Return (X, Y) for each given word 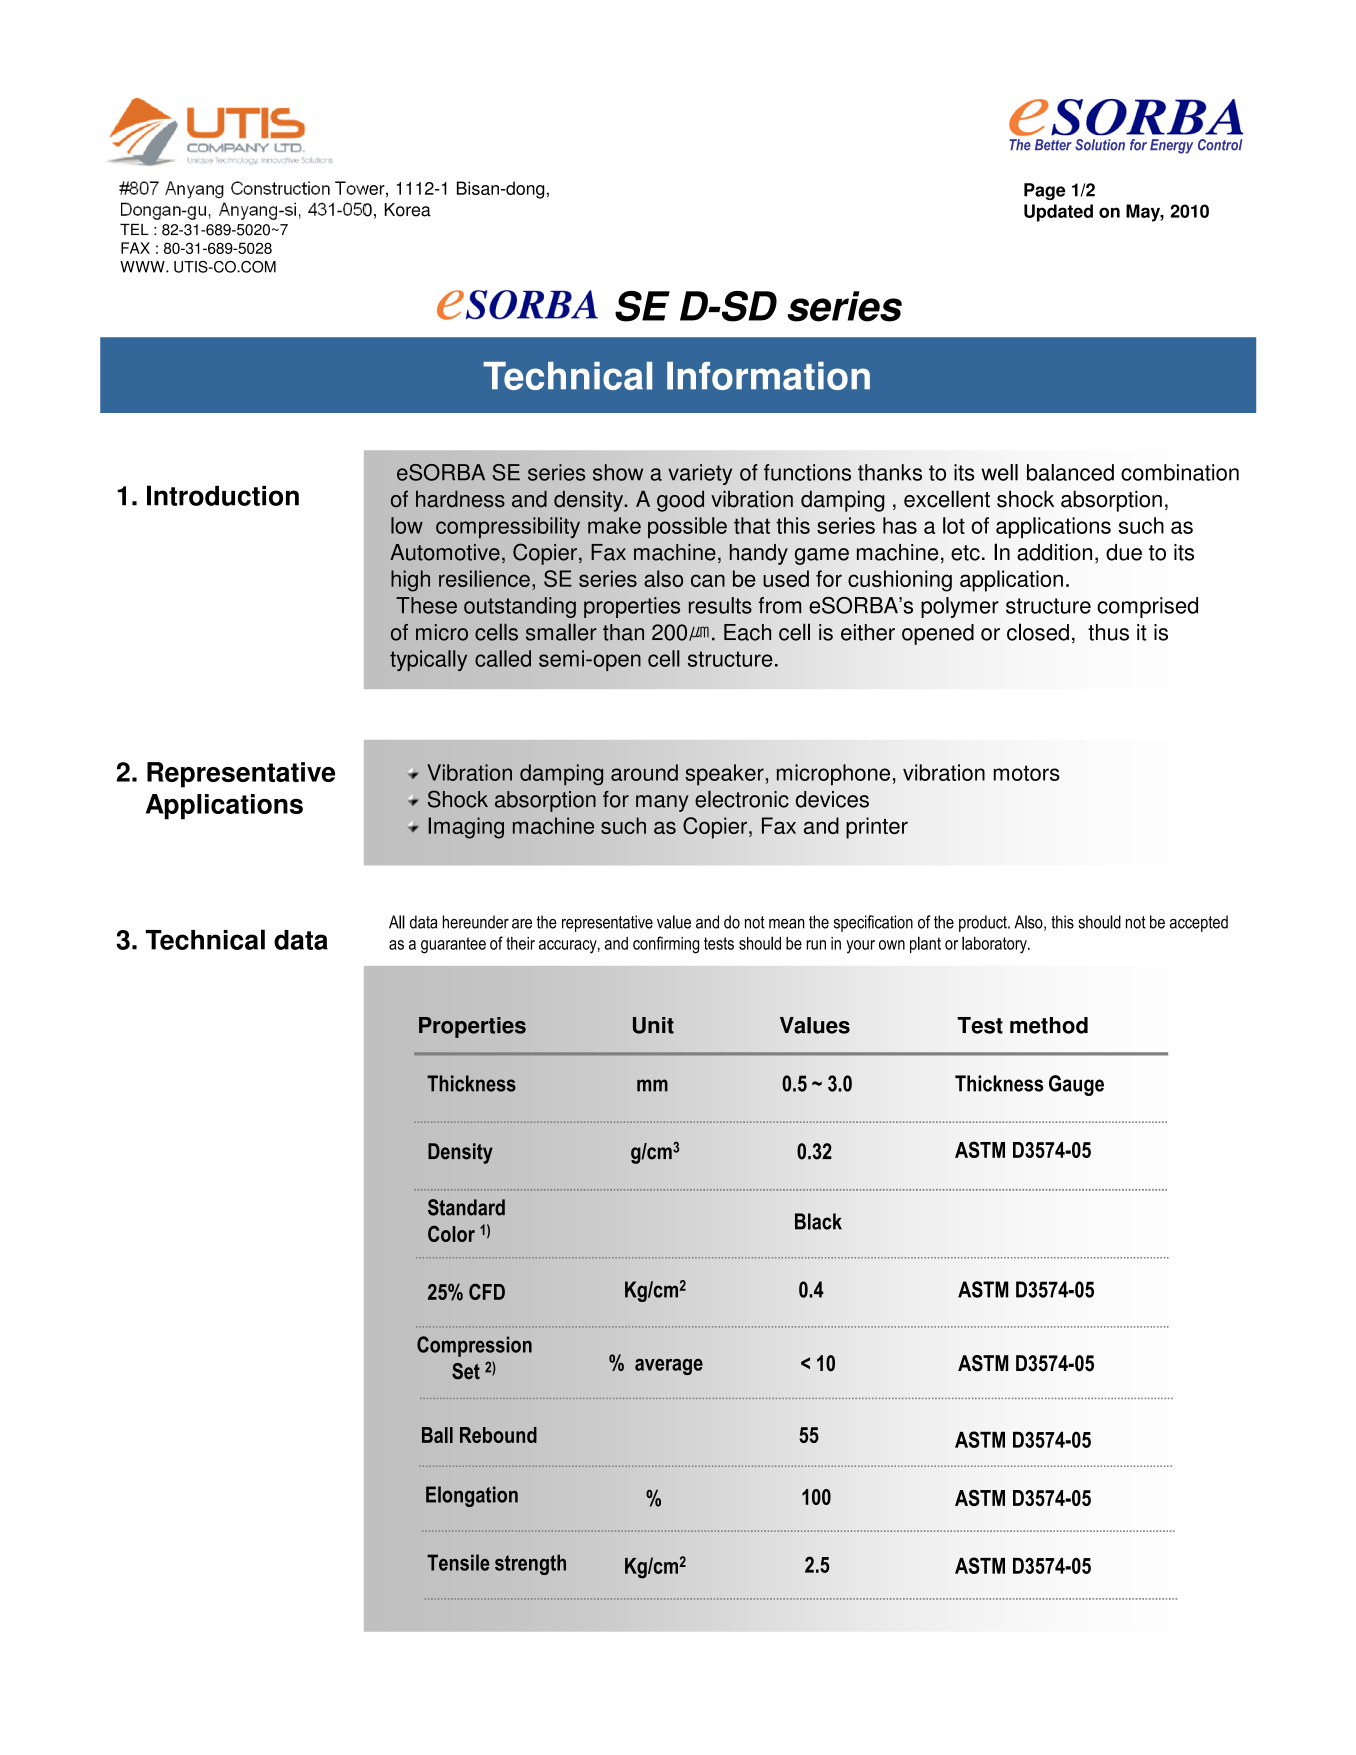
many (662, 803)
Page (1044, 191)
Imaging (466, 828)
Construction (280, 188)
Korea (408, 210)
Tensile (458, 1562)
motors (1027, 773)
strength (530, 1564)
